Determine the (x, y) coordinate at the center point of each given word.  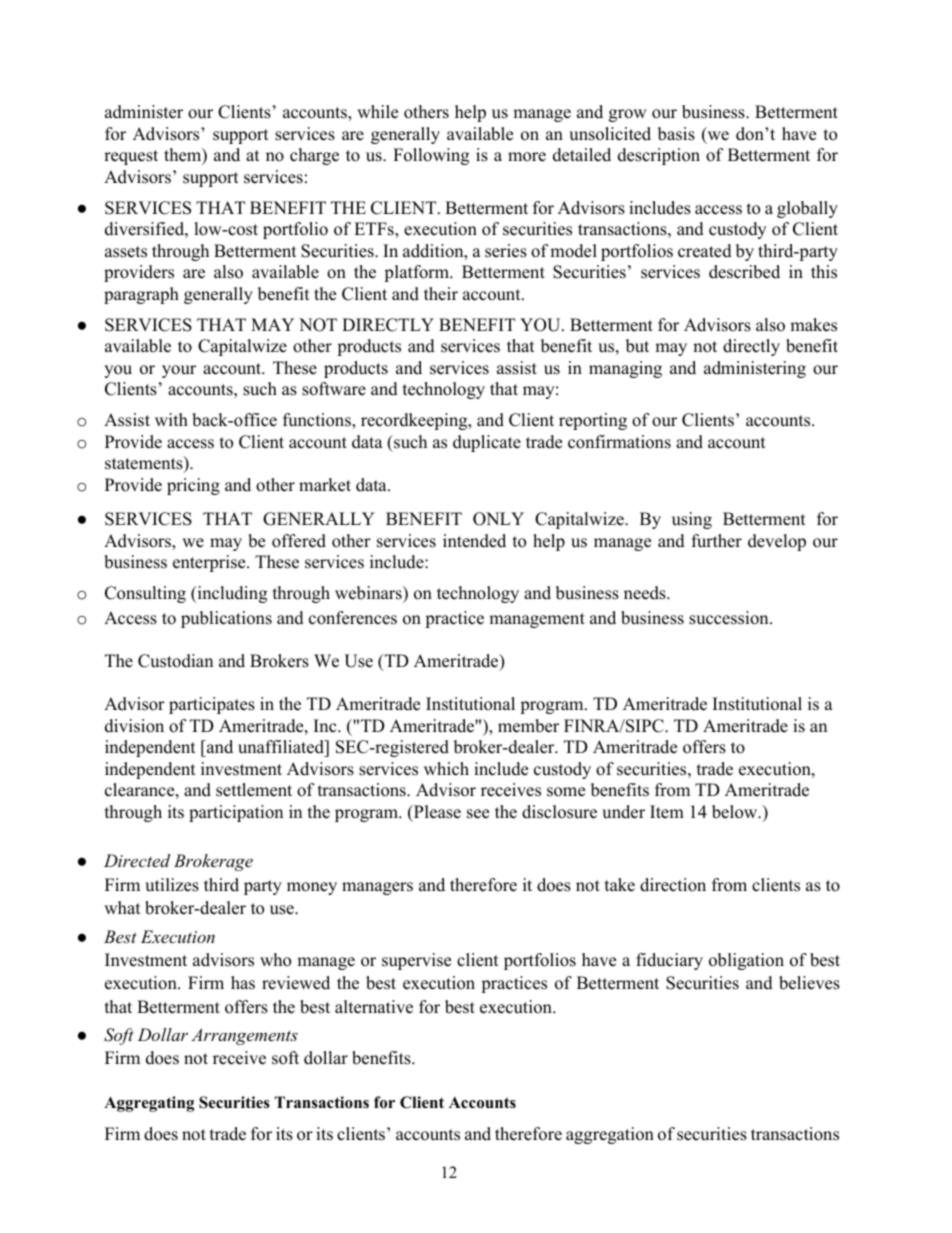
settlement (254, 790)
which (446, 769)
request (131, 157)
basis (676, 134)
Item (667, 812)
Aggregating (149, 1104)
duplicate (487, 443)
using (692, 520)
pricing (193, 486)
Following (431, 156)
